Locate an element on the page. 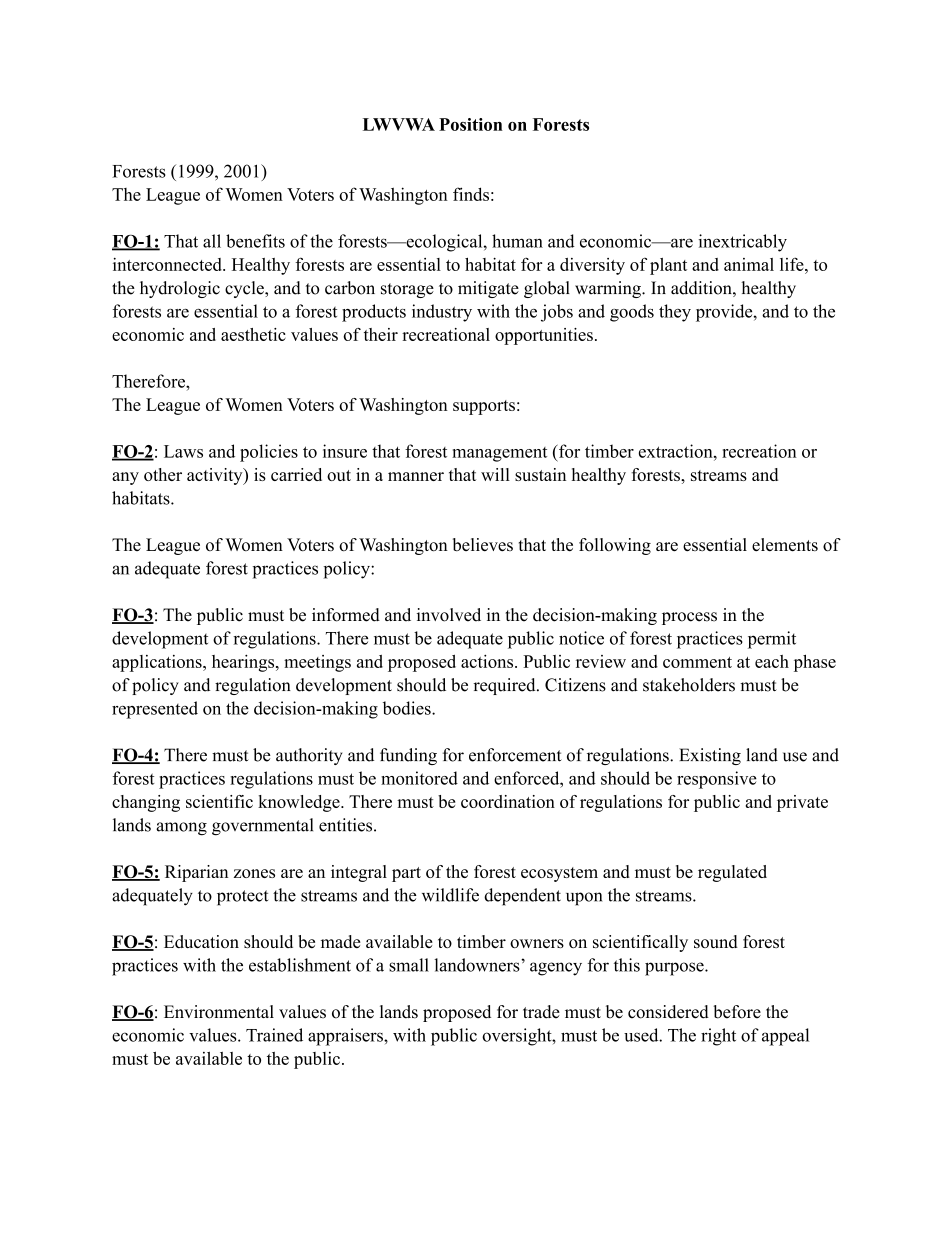 The width and height of the image is (952, 1233). represented is located at coordinates (155, 710).
